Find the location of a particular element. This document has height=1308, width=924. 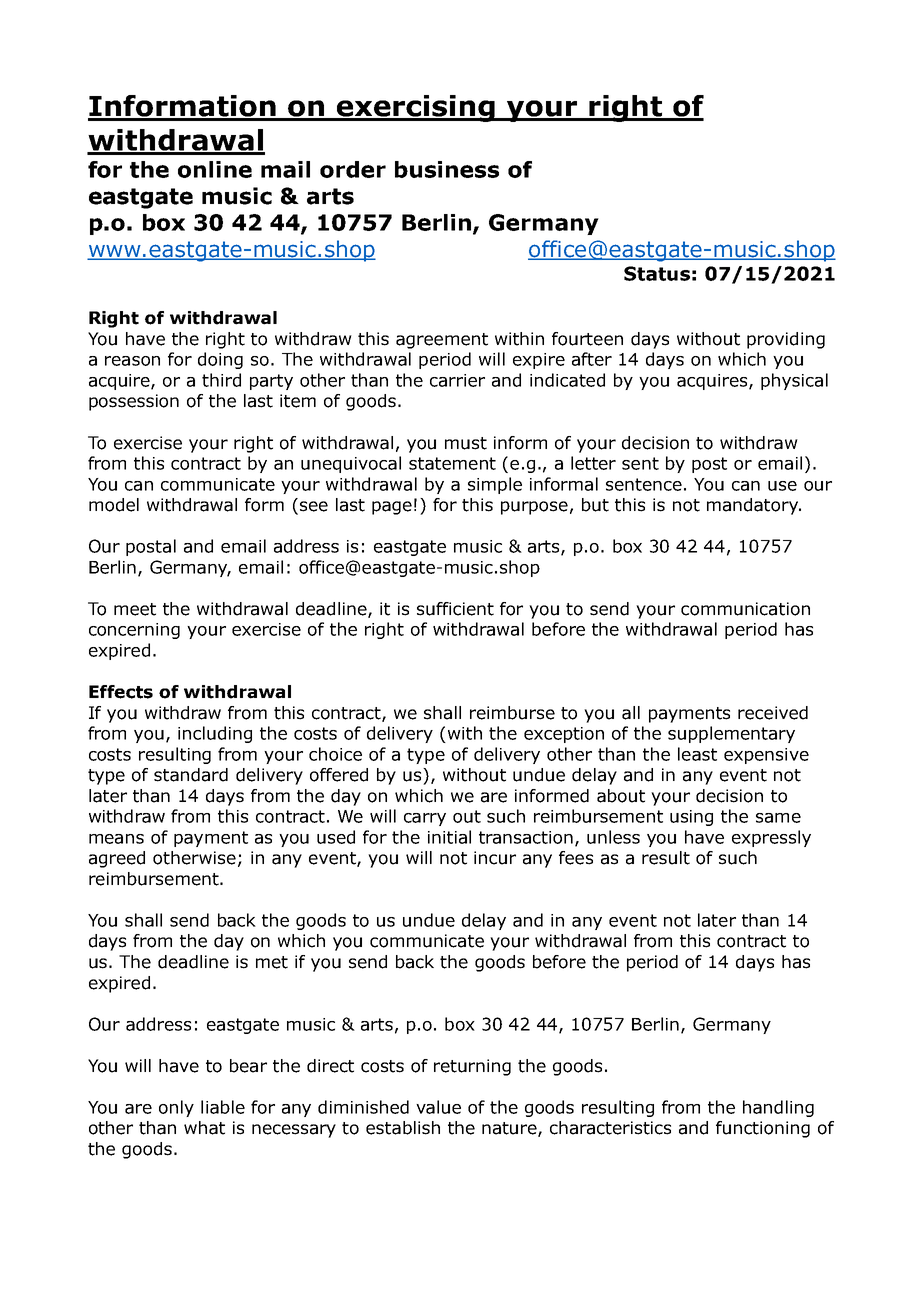

value is located at coordinates (438, 1107).
